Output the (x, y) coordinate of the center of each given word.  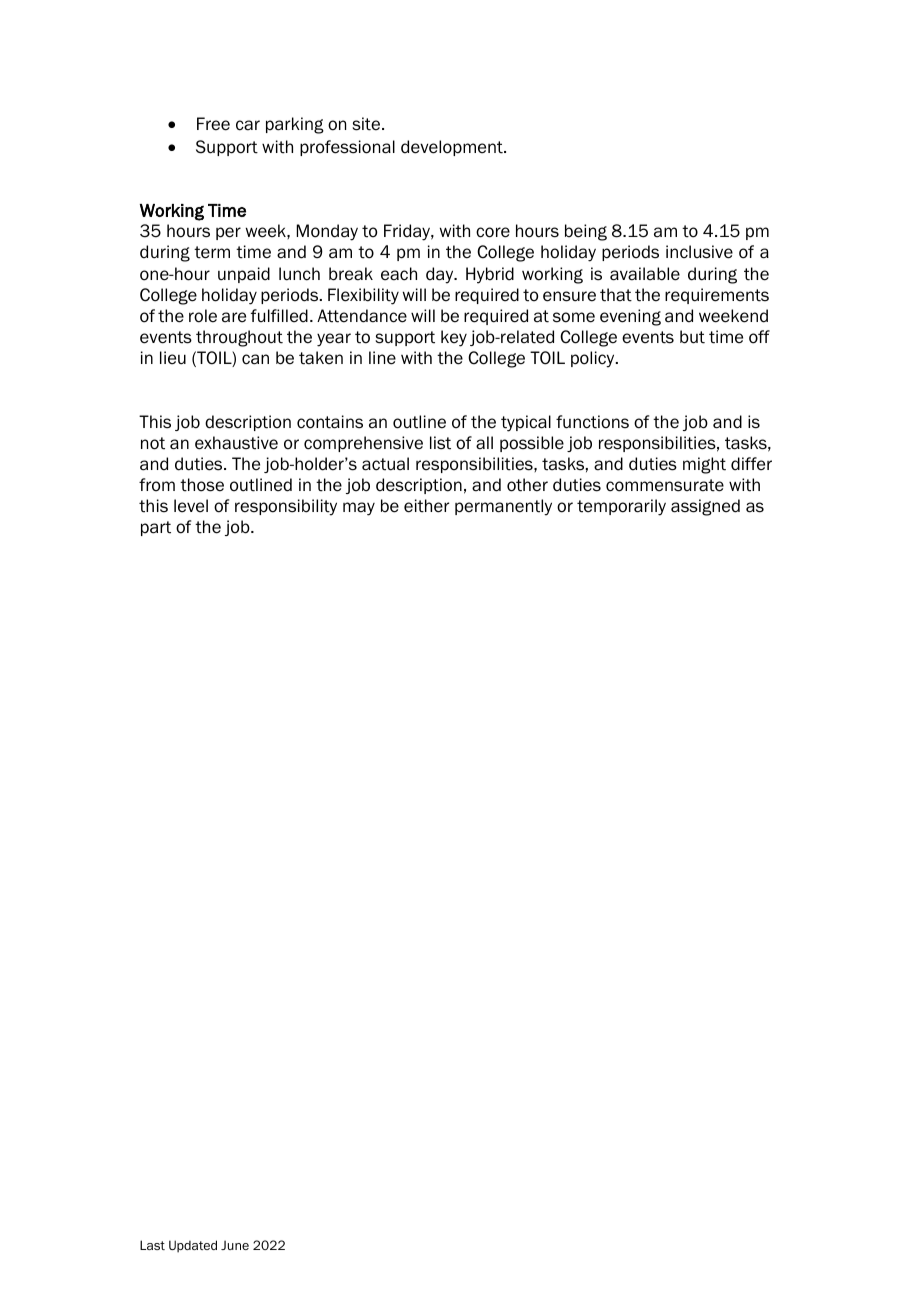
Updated (193, 1246)
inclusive (699, 252)
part (156, 528)
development (453, 148)
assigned (705, 507)
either (426, 506)
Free (213, 124)
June (235, 1245)
